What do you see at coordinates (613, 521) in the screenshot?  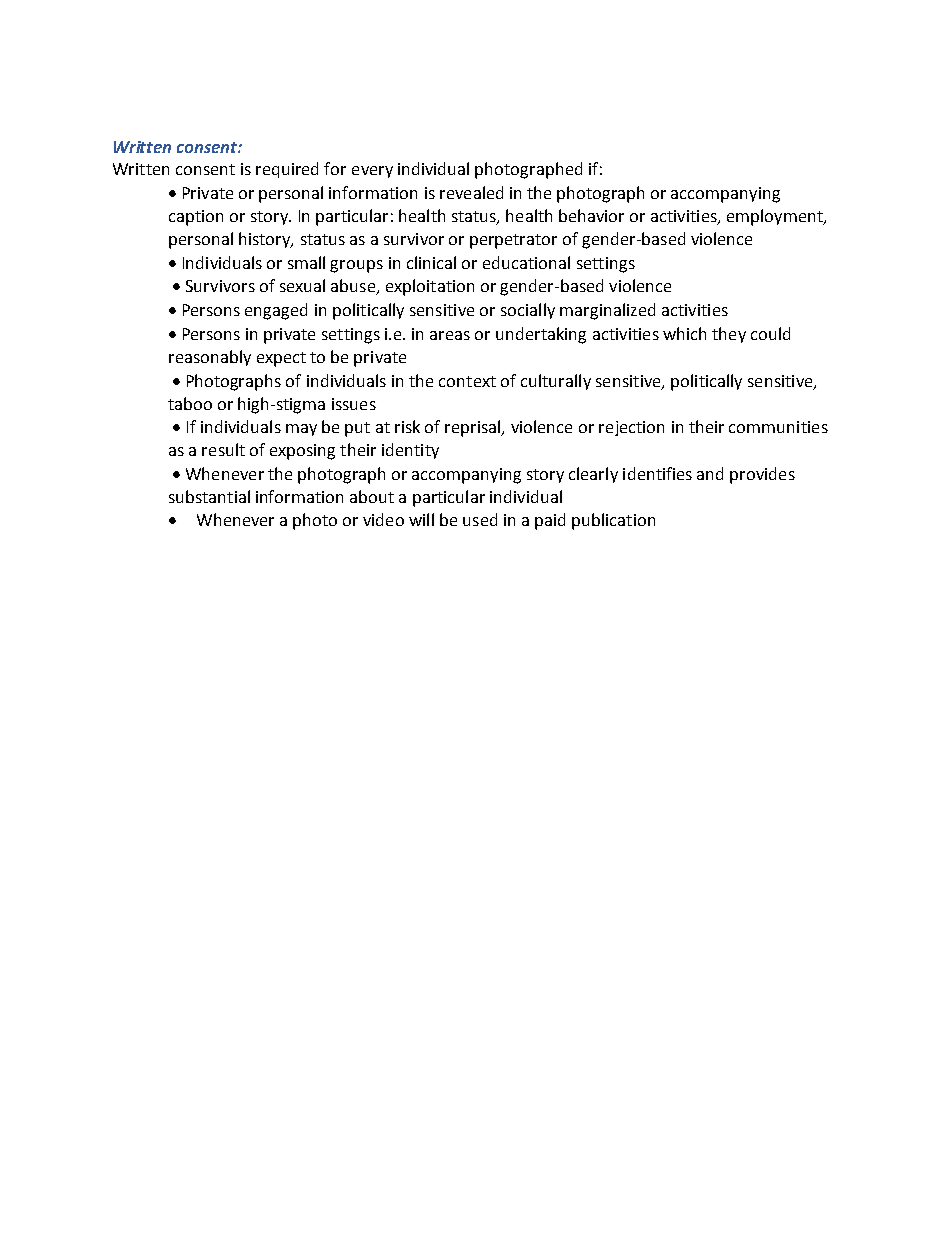 I see `publication` at bounding box center [613, 521].
